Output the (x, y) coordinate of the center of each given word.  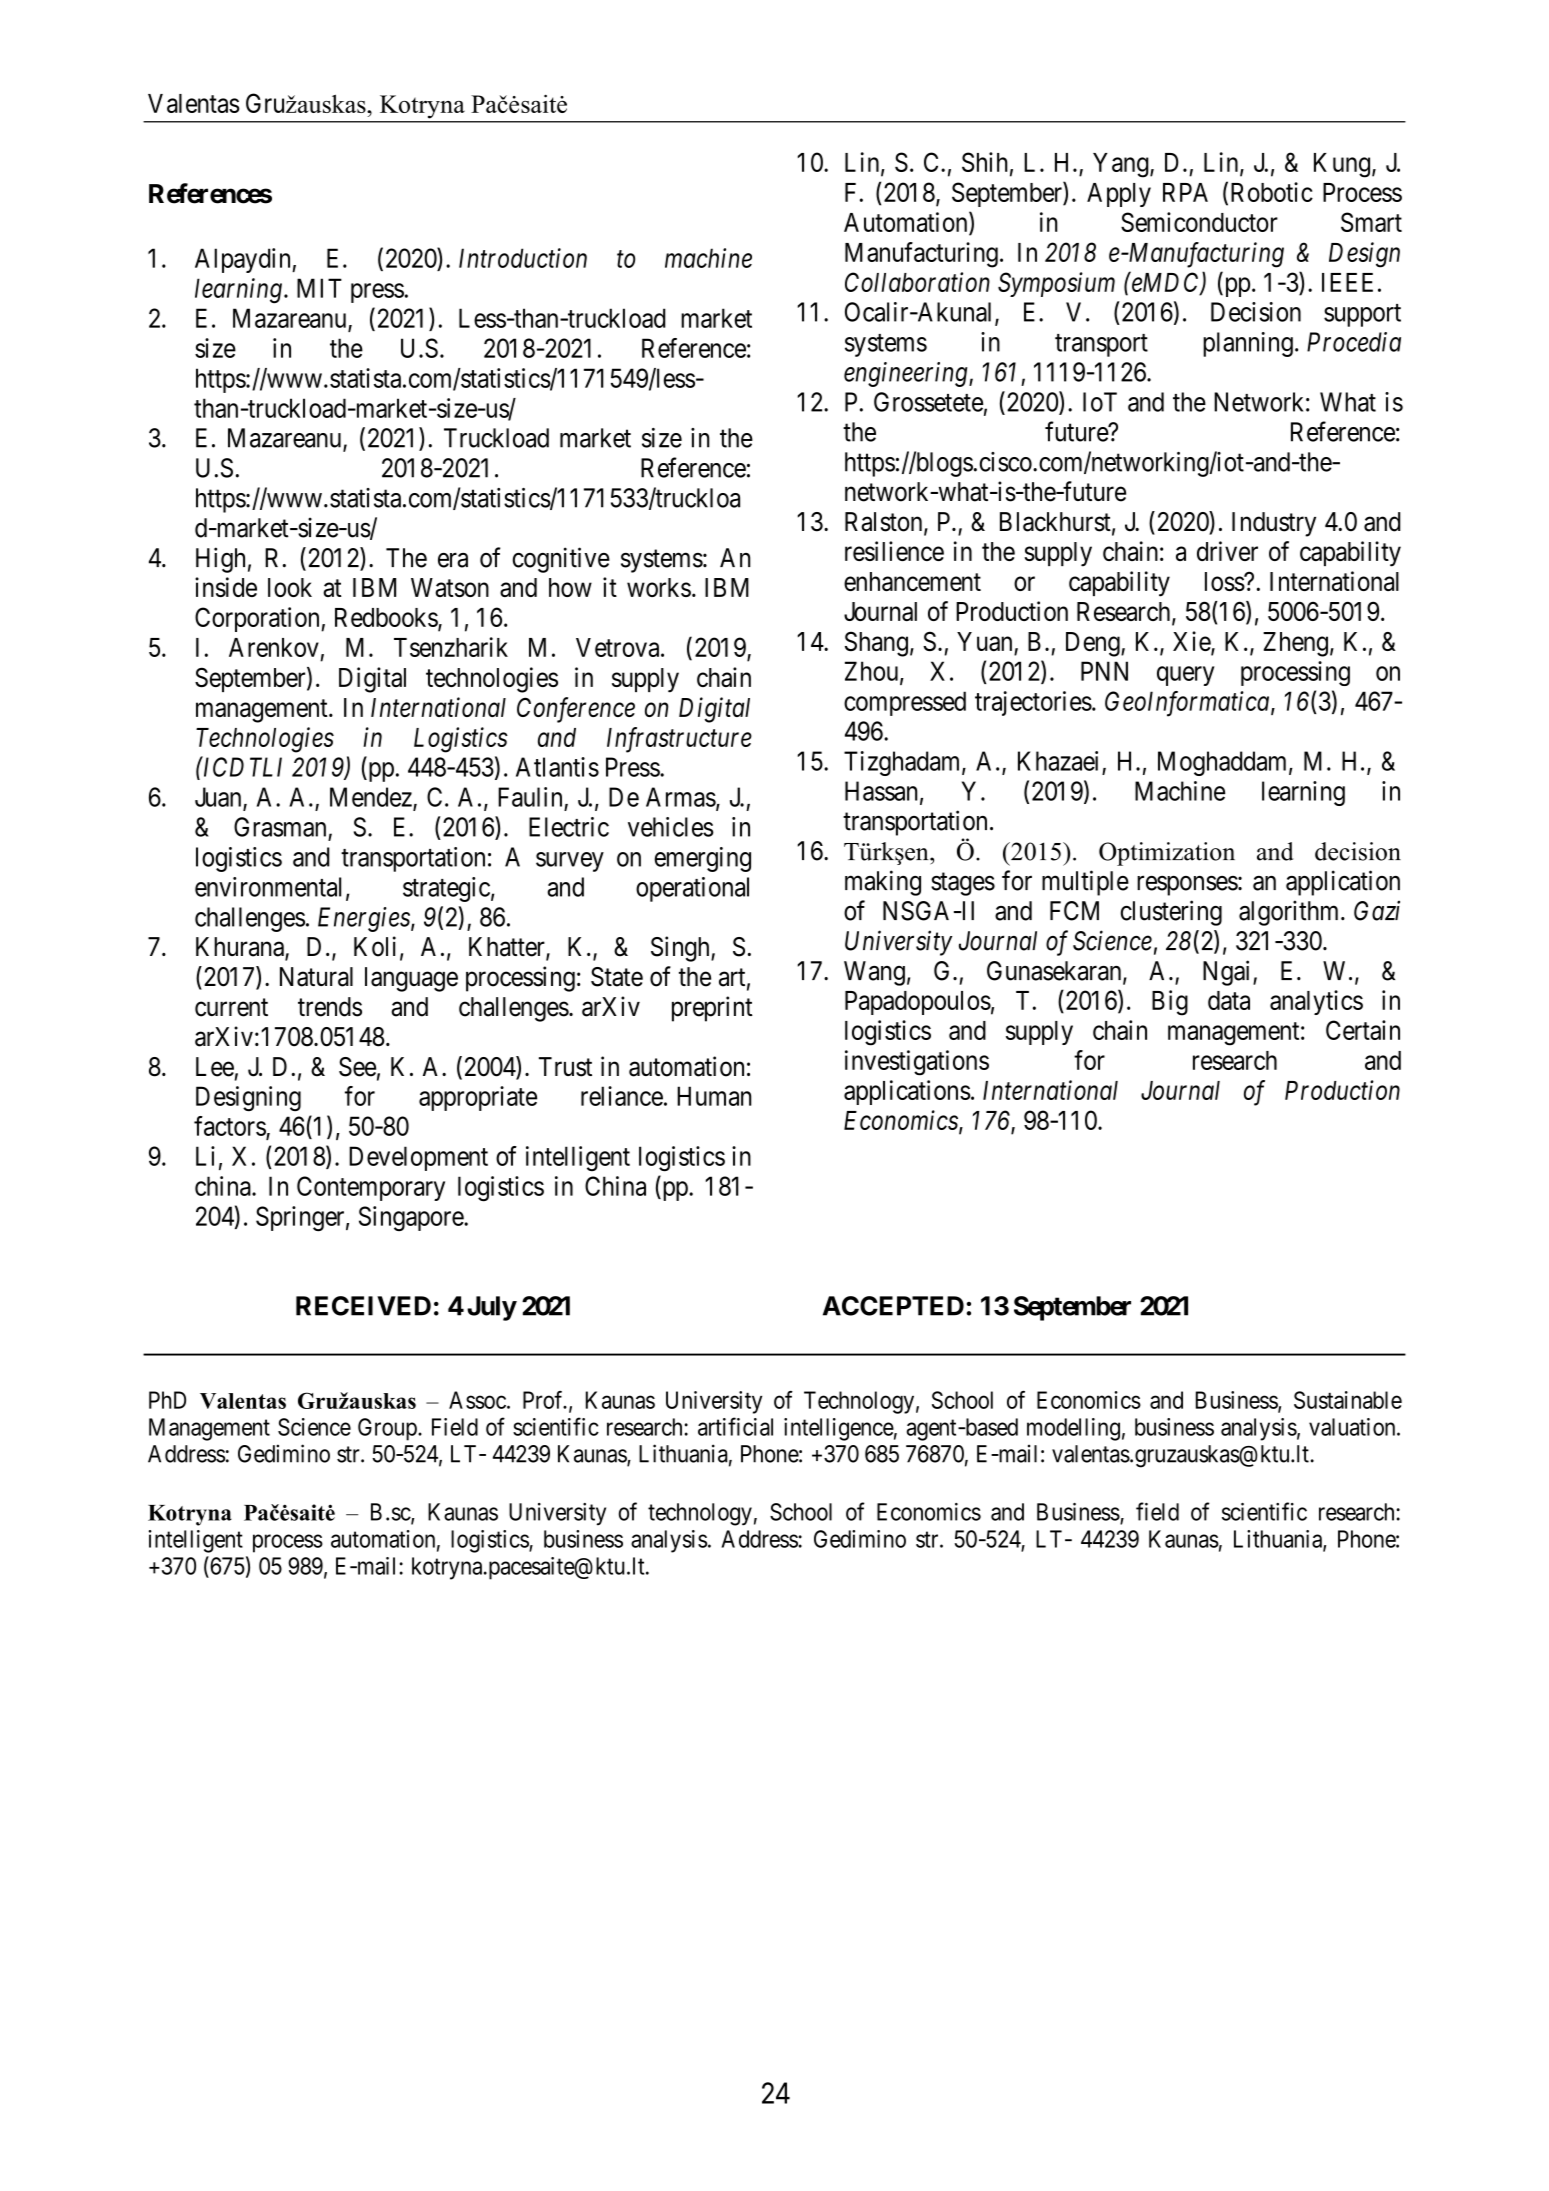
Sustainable (1348, 1400)
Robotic (1272, 192)
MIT (319, 288)
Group (388, 1429)
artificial (735, 1426)
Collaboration (917, 282)
